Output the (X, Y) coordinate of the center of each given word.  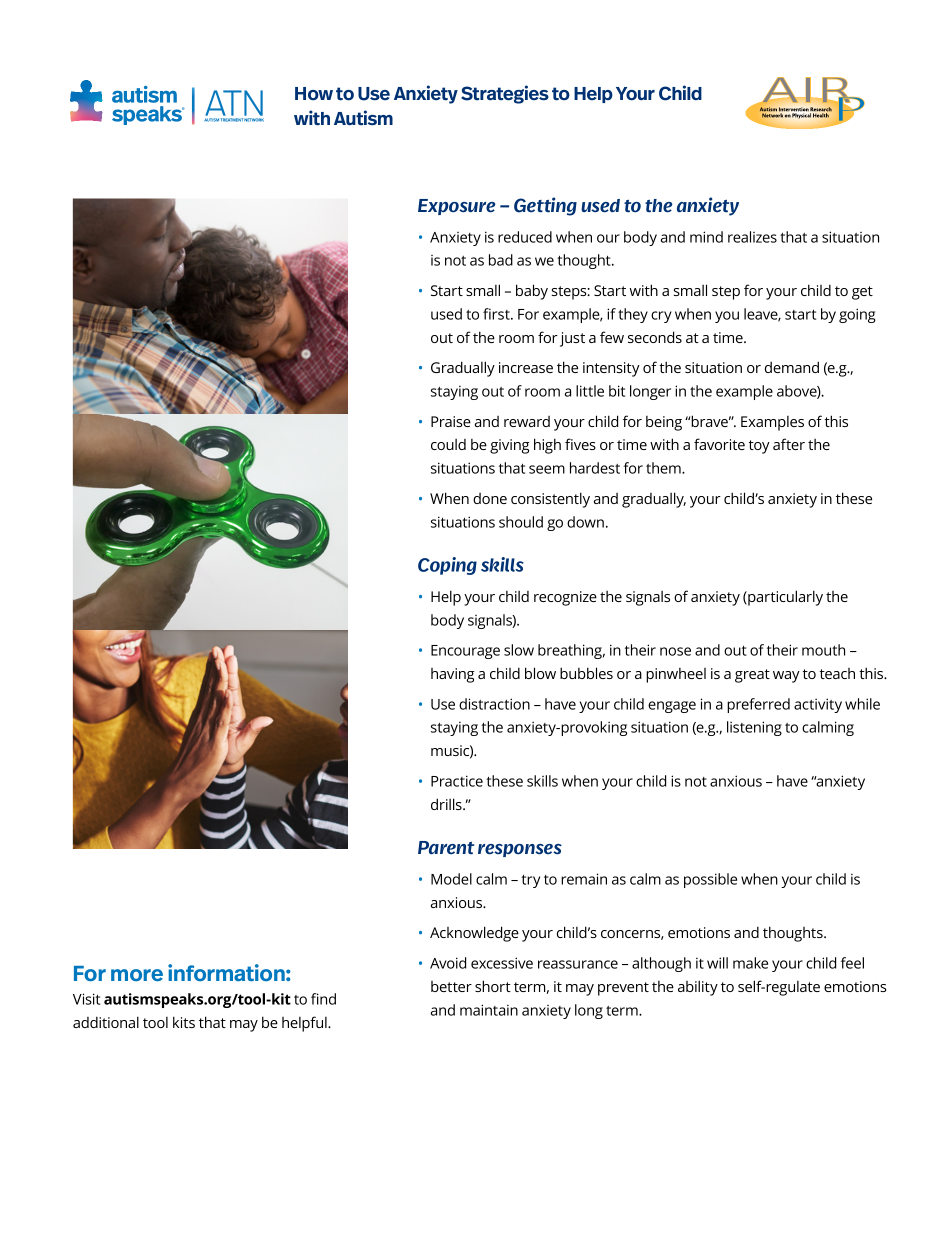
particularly (784, 598)
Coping (447, 566)
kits (184, 1022)
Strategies (505, 94)
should (521, 522)
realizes (752, 237)
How (314, 93)
